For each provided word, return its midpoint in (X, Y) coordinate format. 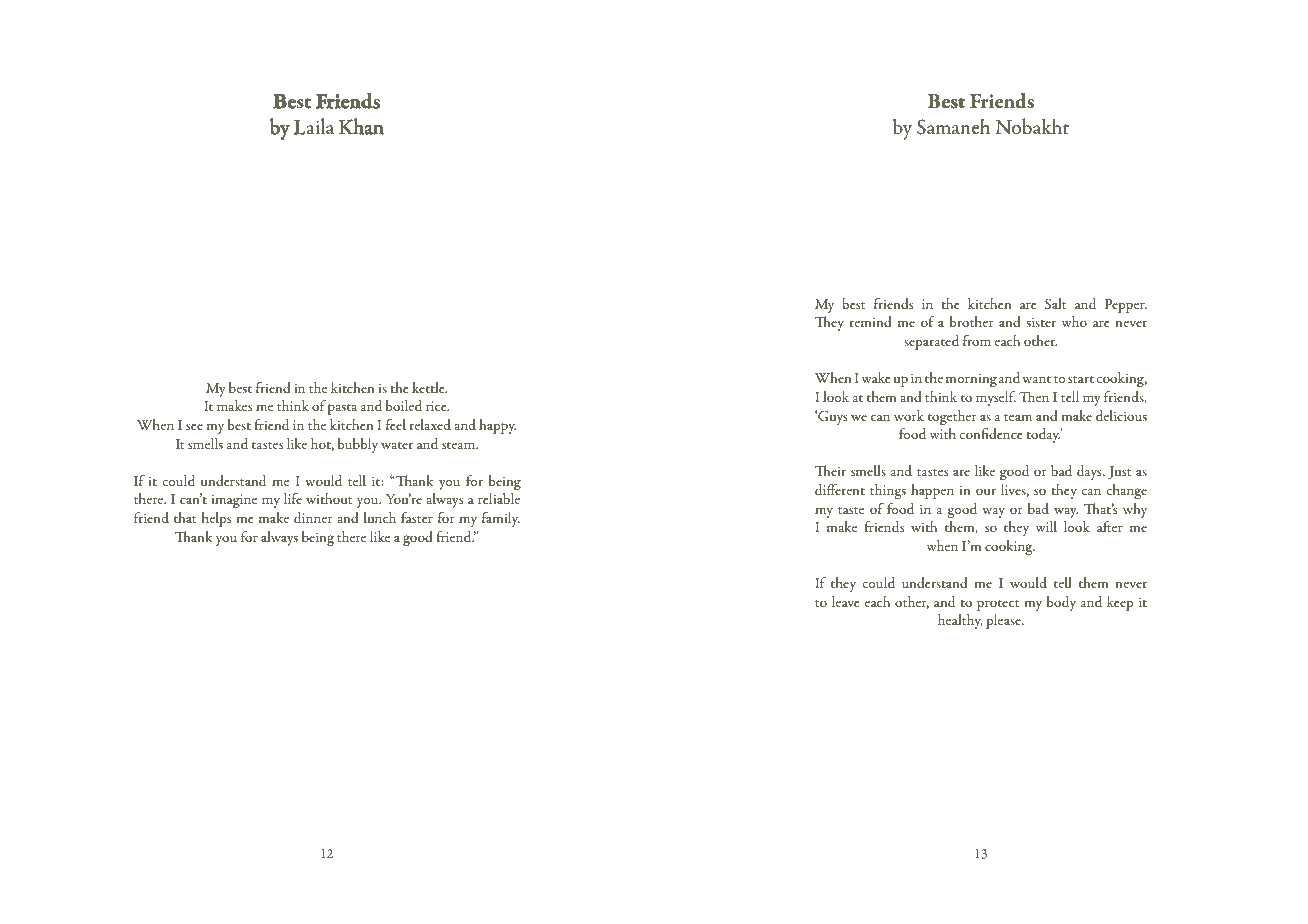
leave (846, 601)
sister (1041, 322)
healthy (960, 621)
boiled (404, 405)
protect (998, 605)
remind (871, 321)
